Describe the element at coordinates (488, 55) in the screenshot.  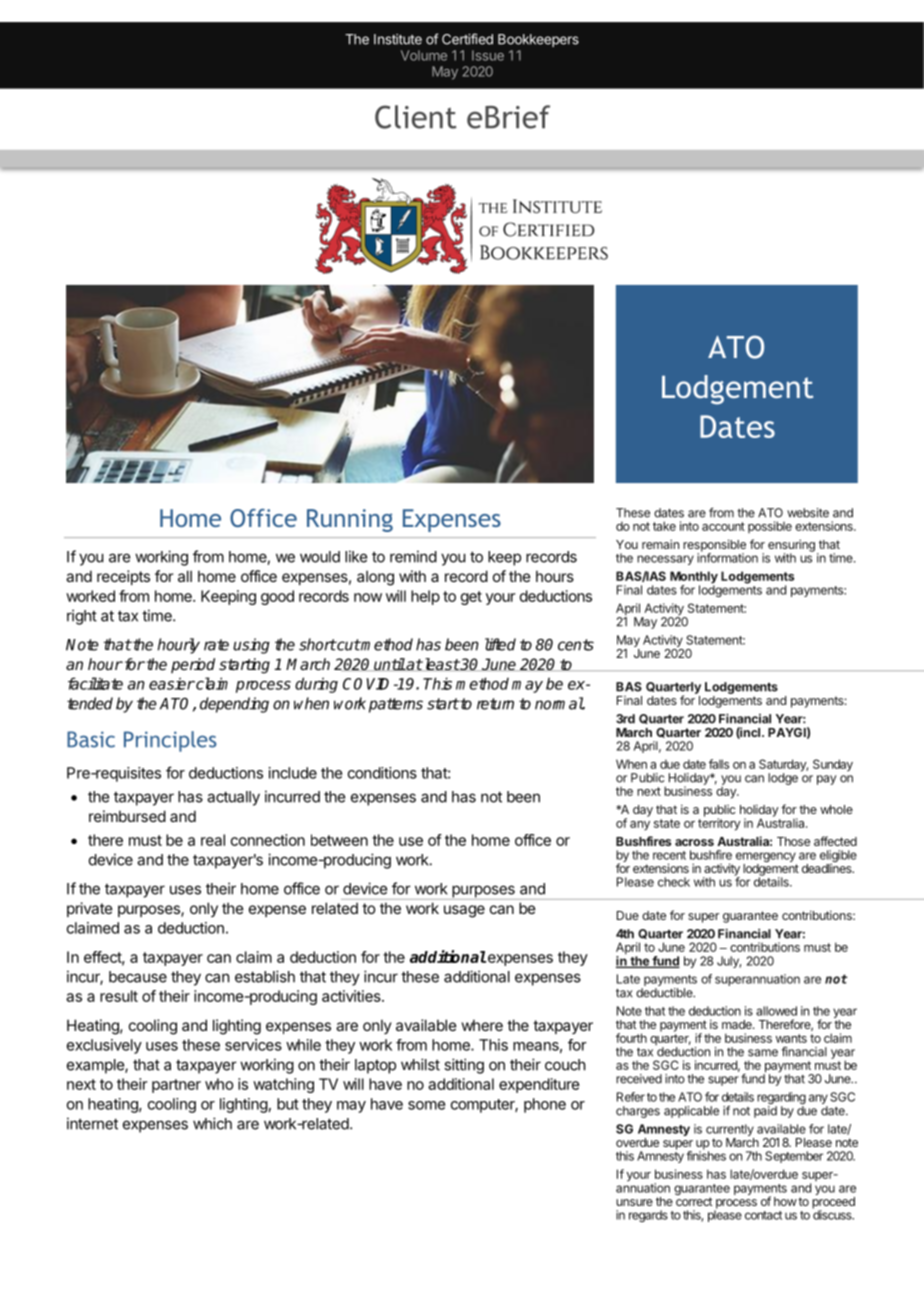
I see `Issue` at that location.
